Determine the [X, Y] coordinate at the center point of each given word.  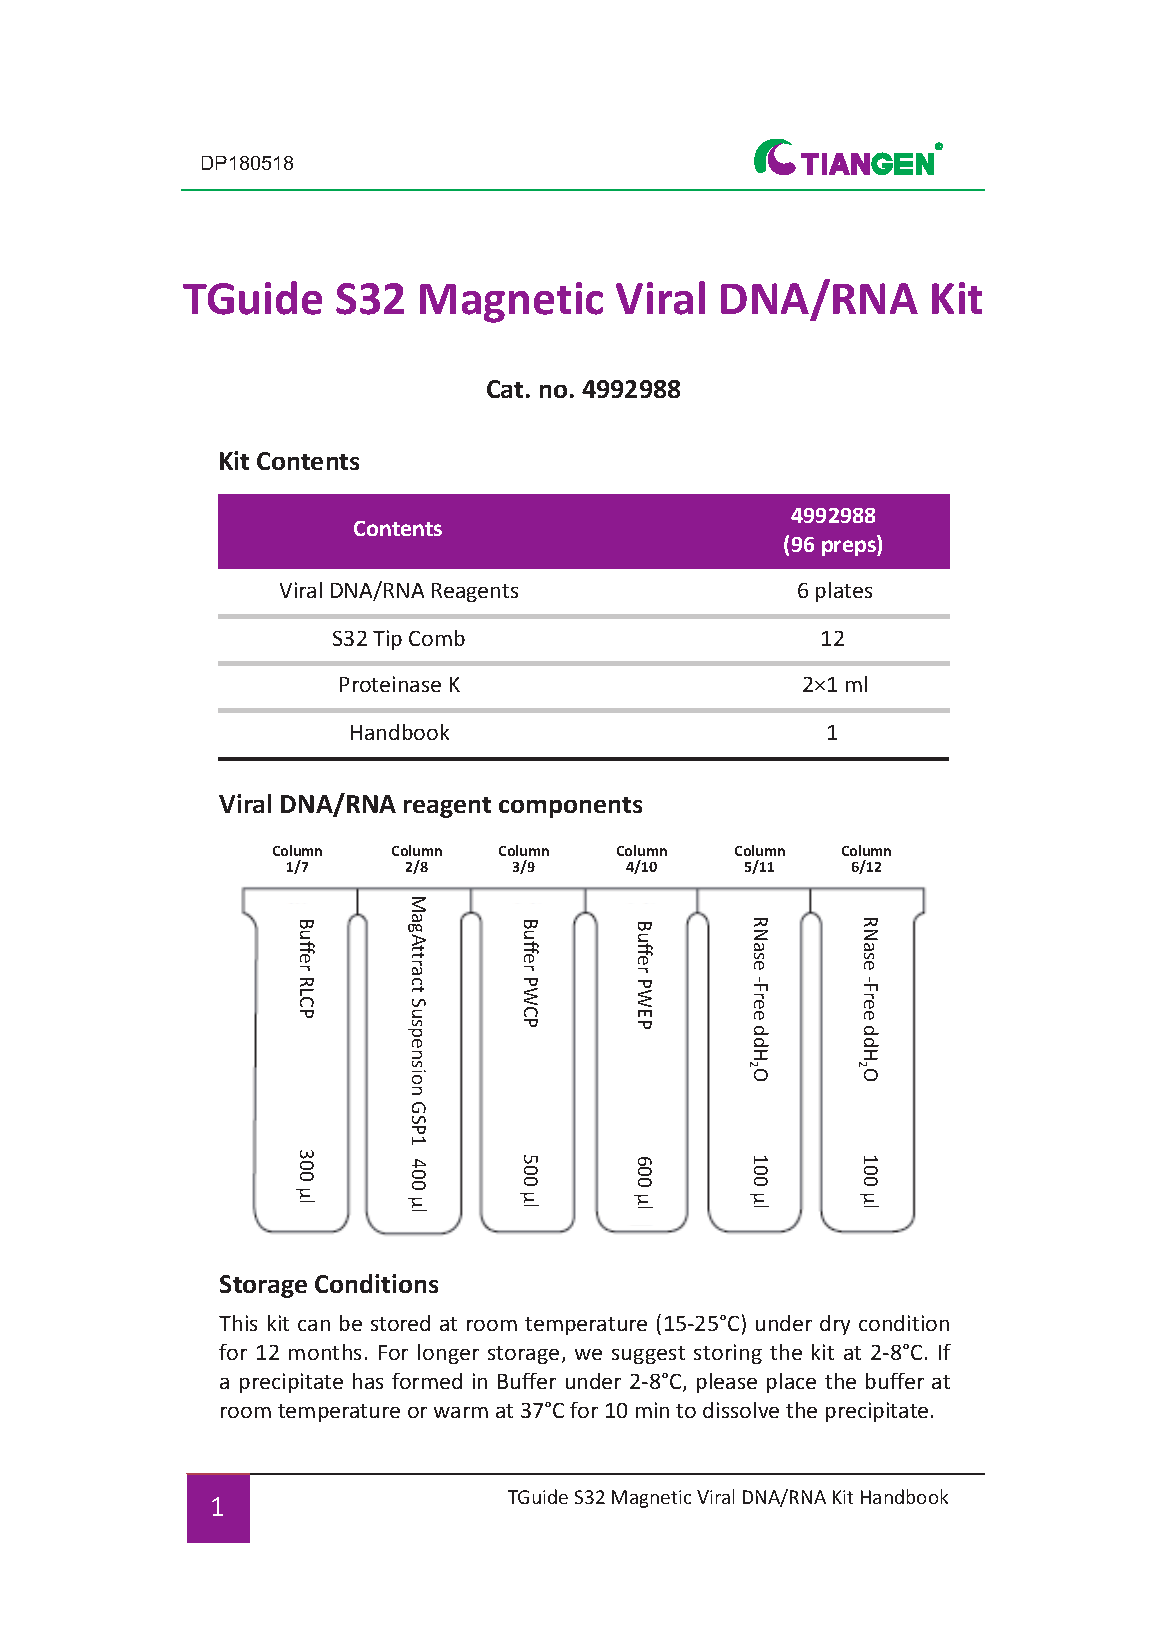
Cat [505, 389]
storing [728, 1354]
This [238, 1323]
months [325, 1352]
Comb [437, 638]
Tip [387, 640]
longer [448, 1354]
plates [844, 592]
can [314, 1325]
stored [400, 1323]
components [570, 807]
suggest [648, 1355]
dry [835, 1325]
